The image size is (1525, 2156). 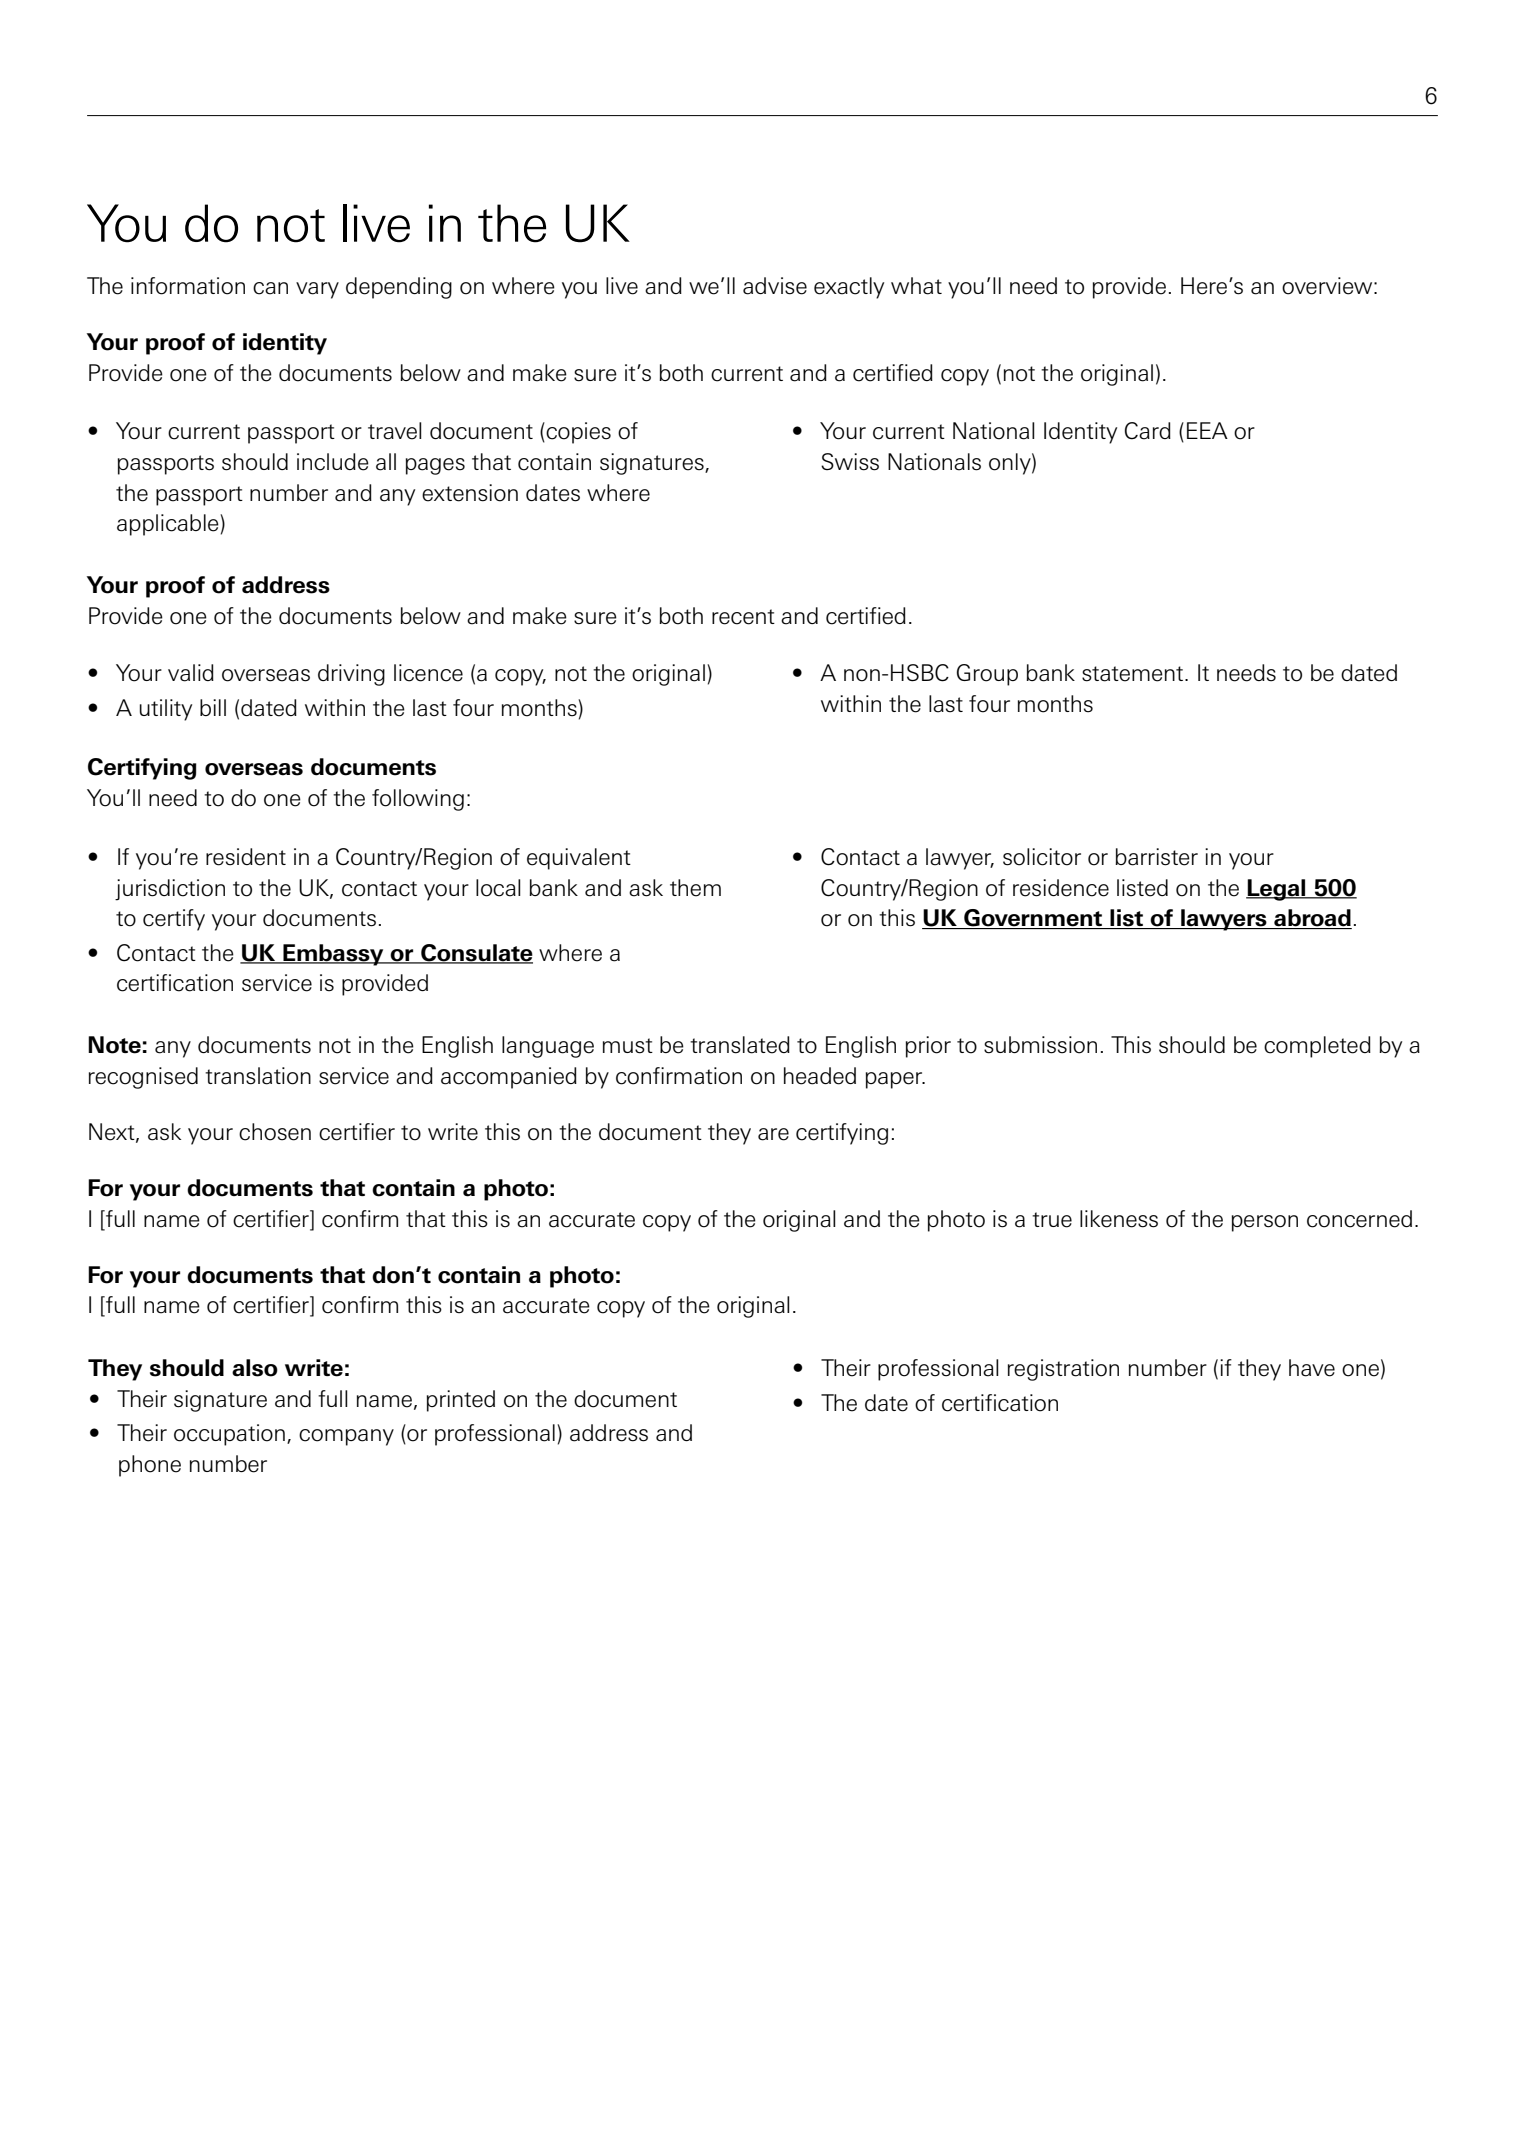 What do you see at coordinates (270, 288) in the screenshot?
I see `can` at bounding box center [270, 288].
